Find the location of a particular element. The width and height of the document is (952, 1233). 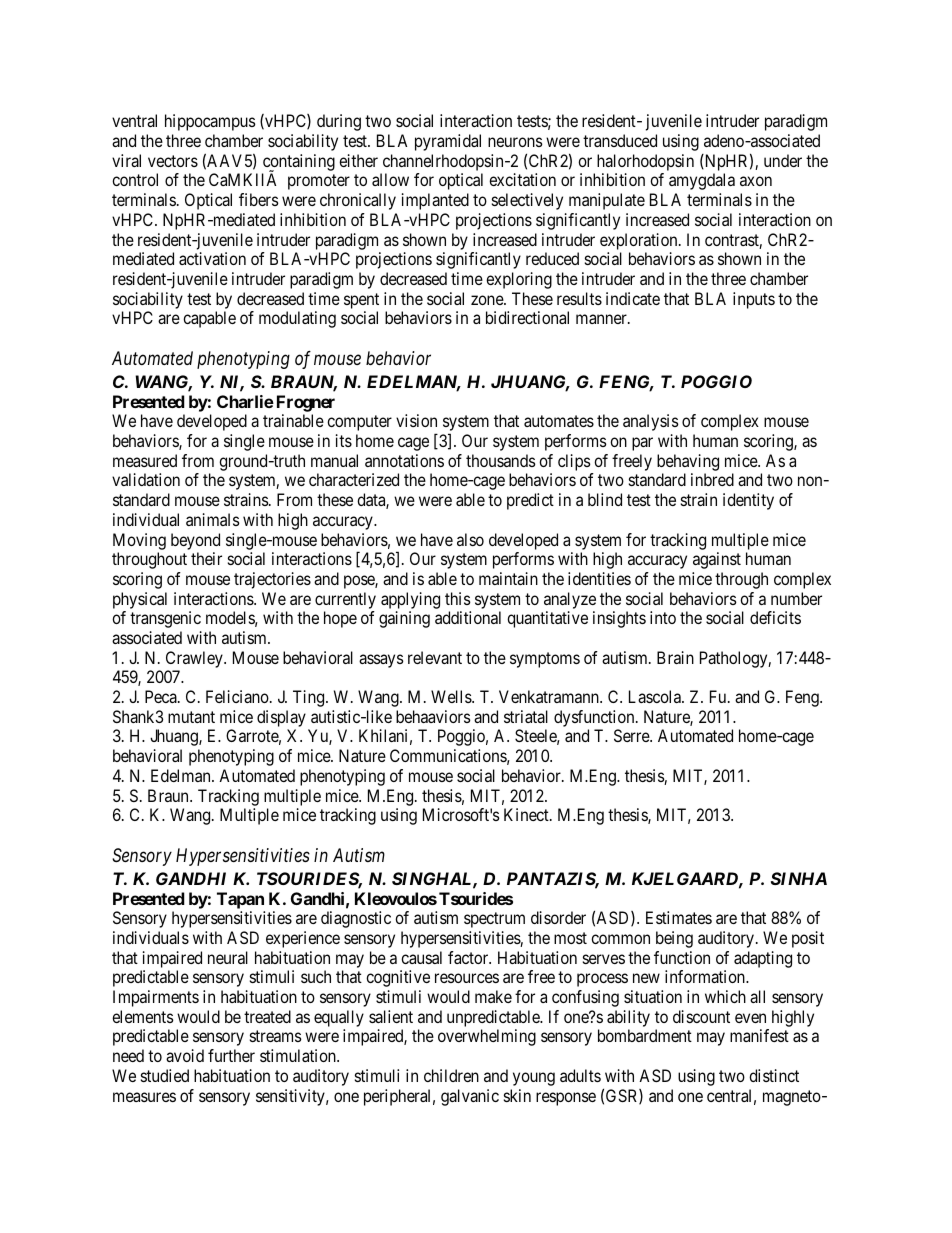

pyramidal is located at coordinates (448, 142).
